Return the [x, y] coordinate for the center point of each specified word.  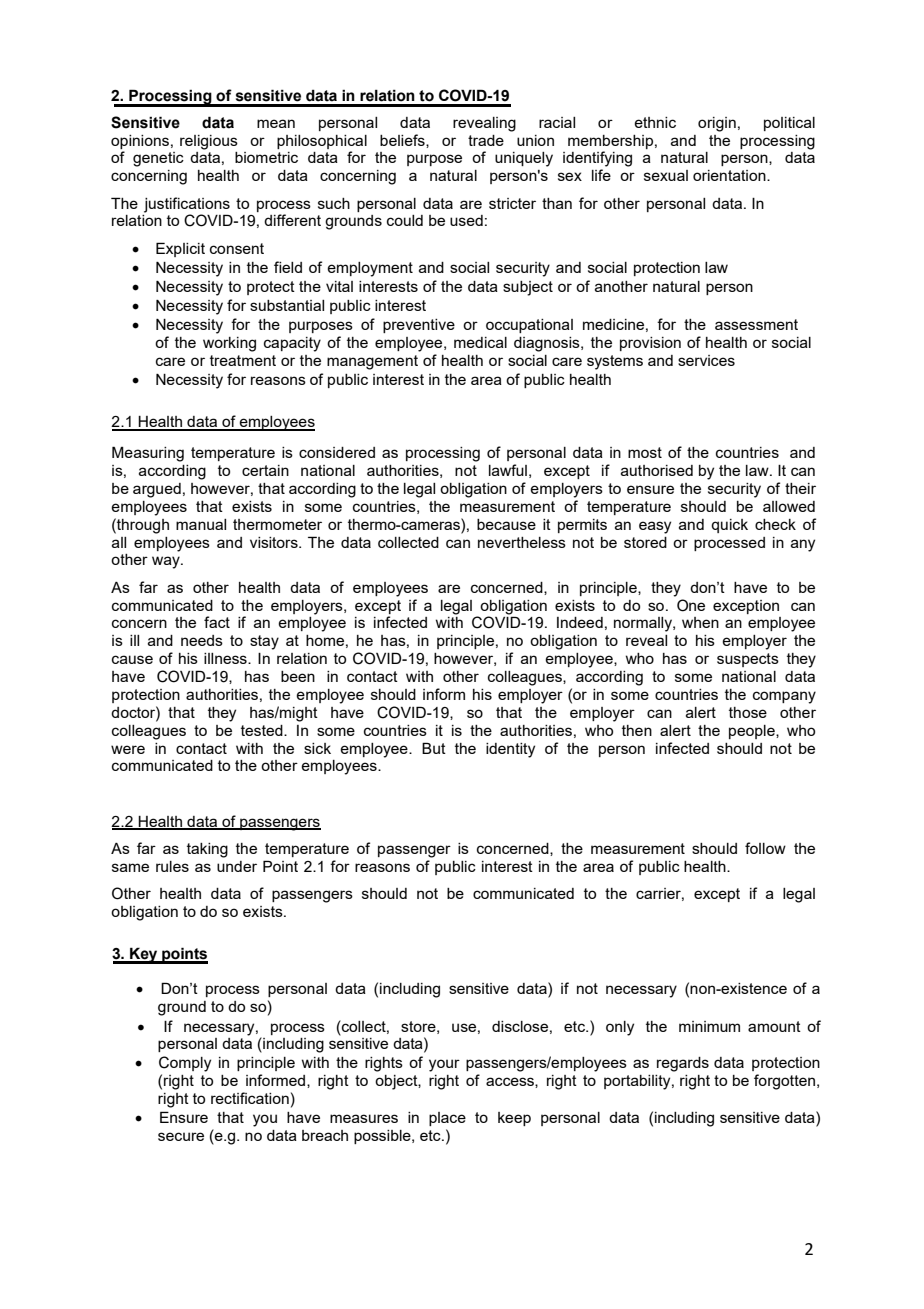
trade [486, 140]
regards [683, 1064]
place [447, 1119]
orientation [730, 175]
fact [217, 622]
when [700, 622]
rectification [250, 1098]
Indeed [580, 622]
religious [209, 142]
